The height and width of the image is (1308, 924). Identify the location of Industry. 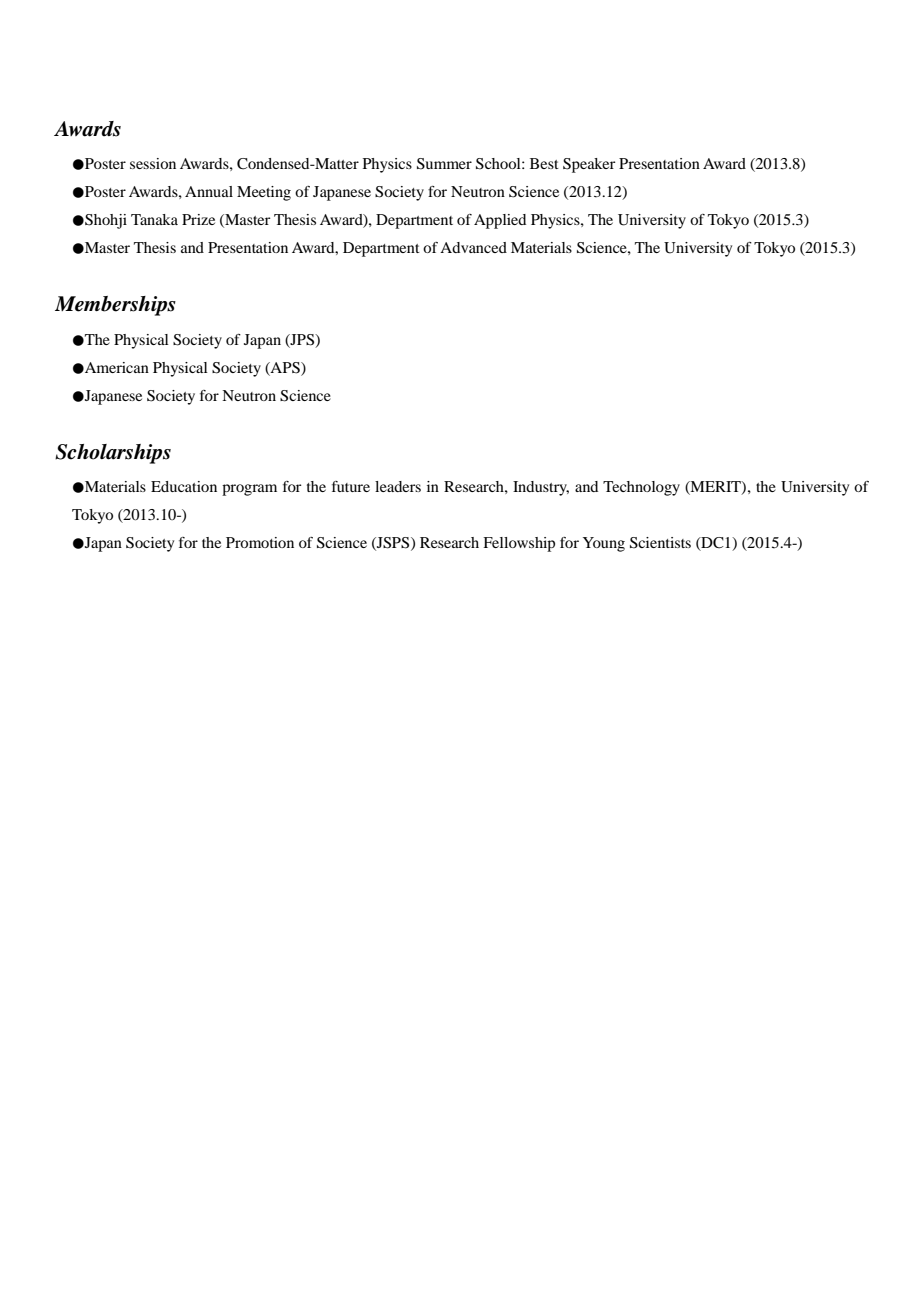
(541, 488).
